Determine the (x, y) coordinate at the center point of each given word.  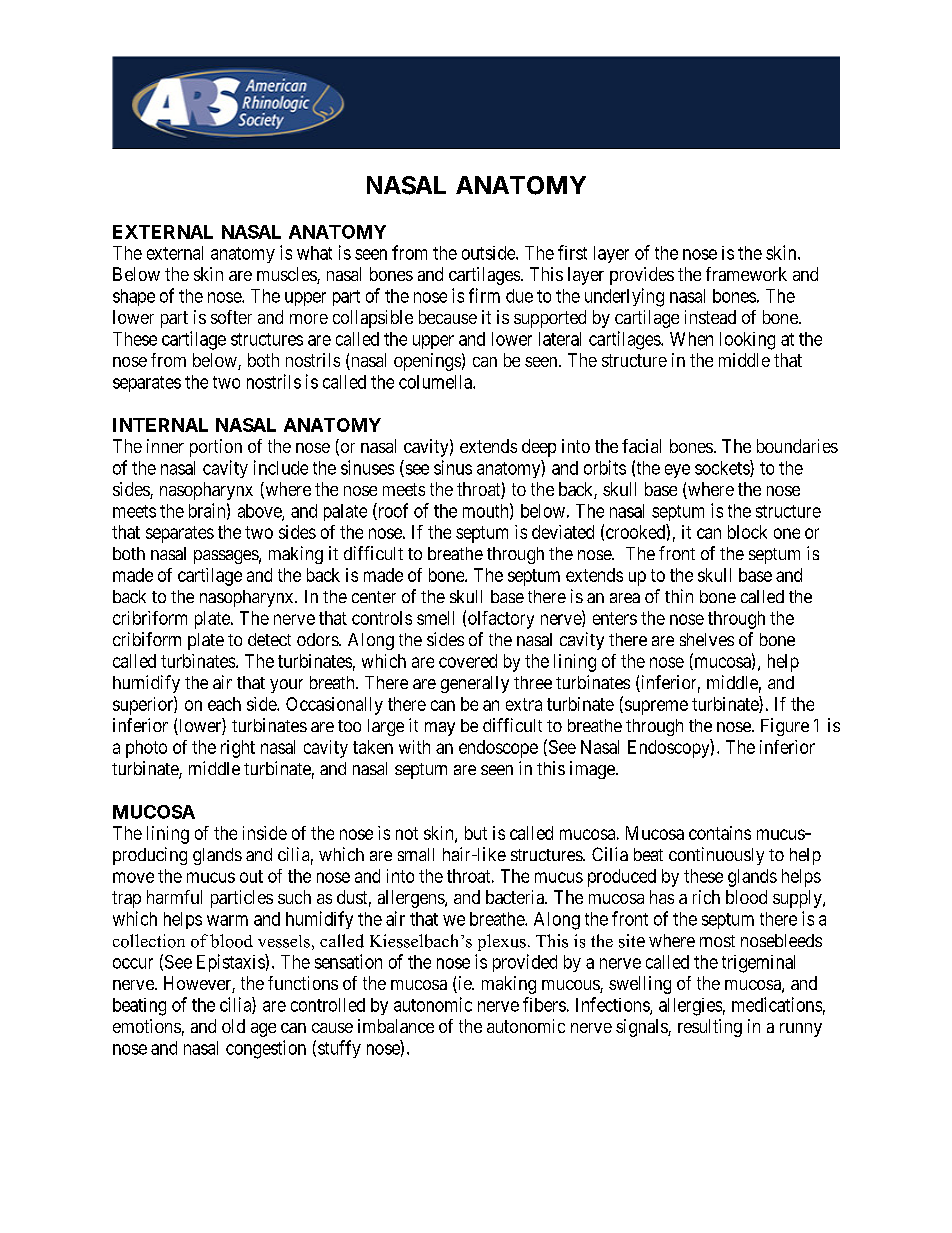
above (260, 512)
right (238, 749)
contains (720, 833)
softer (231, 317)
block (747, 532)
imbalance (396, 1026)
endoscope (498, 749)
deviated (563, 532)
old (233, 1026)
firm (484, 295)
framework (746, 274)
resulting (710, 1028)
